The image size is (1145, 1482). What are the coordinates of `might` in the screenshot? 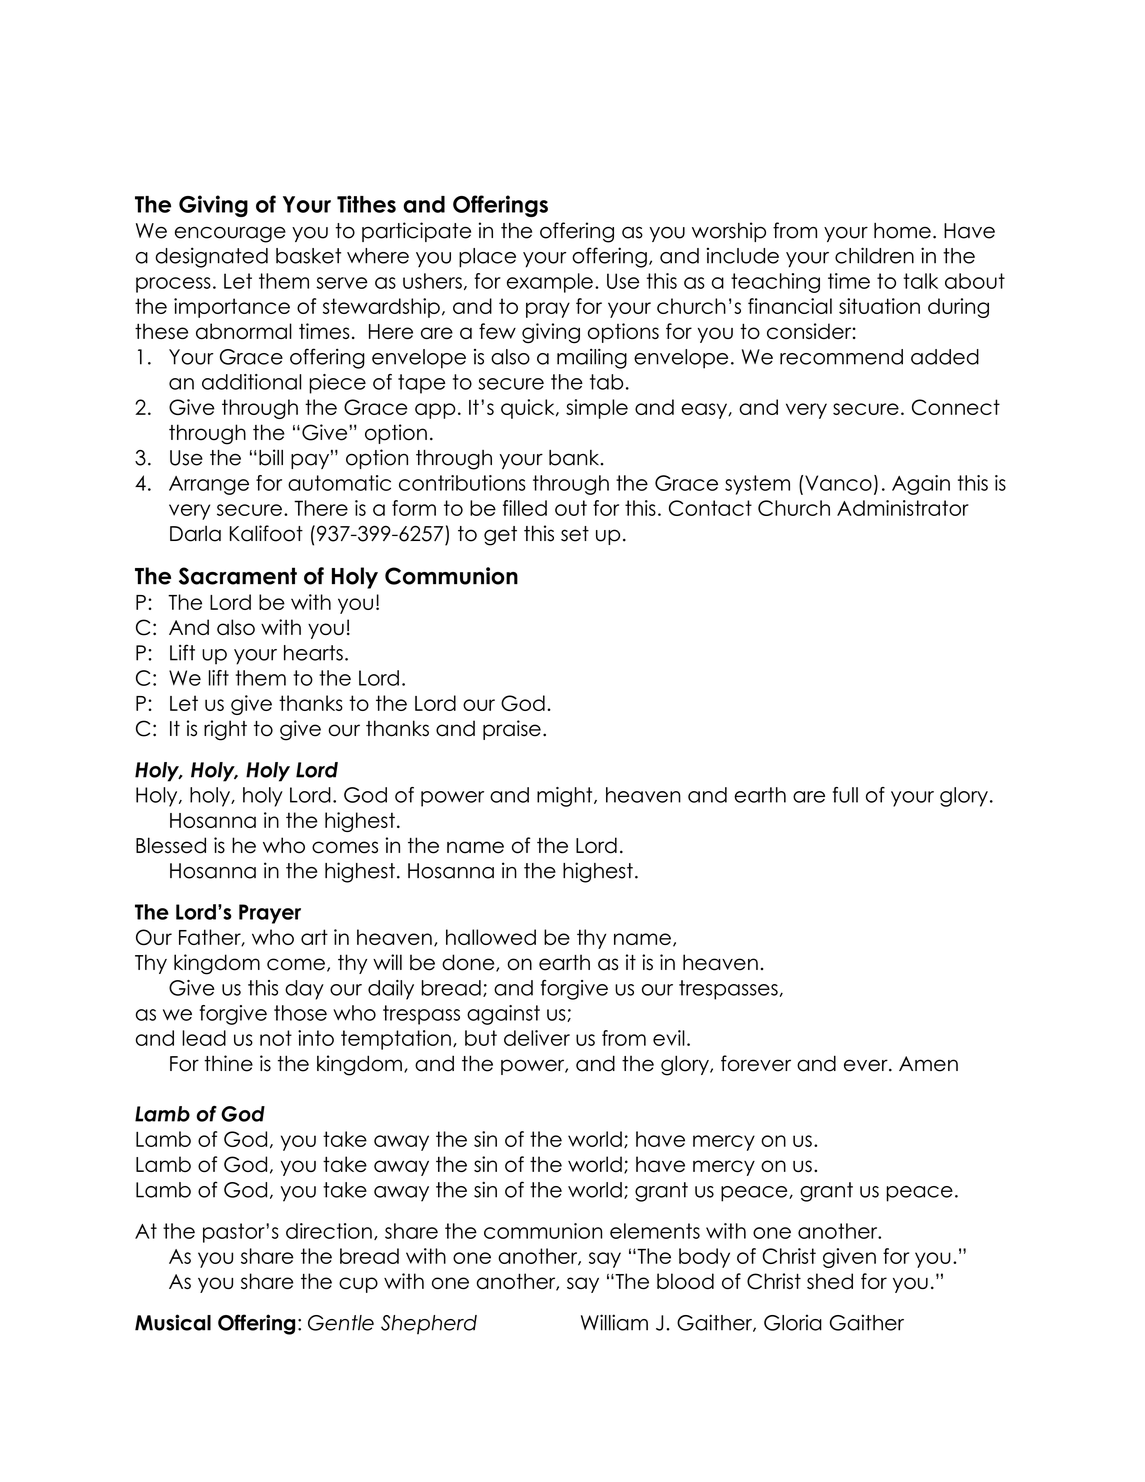 It's located at (566, 797).
